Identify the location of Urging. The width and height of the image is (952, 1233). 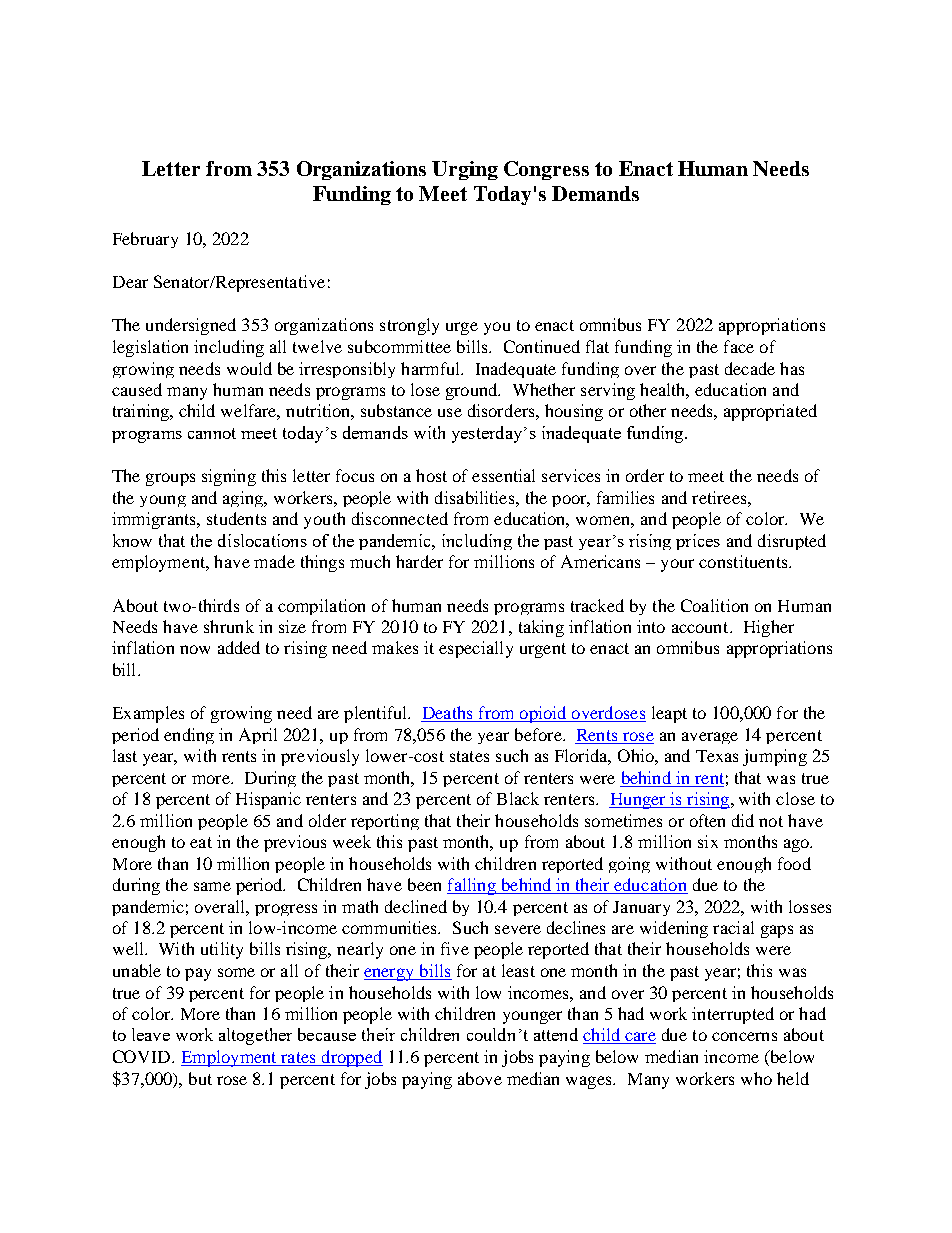
(465, 170).
